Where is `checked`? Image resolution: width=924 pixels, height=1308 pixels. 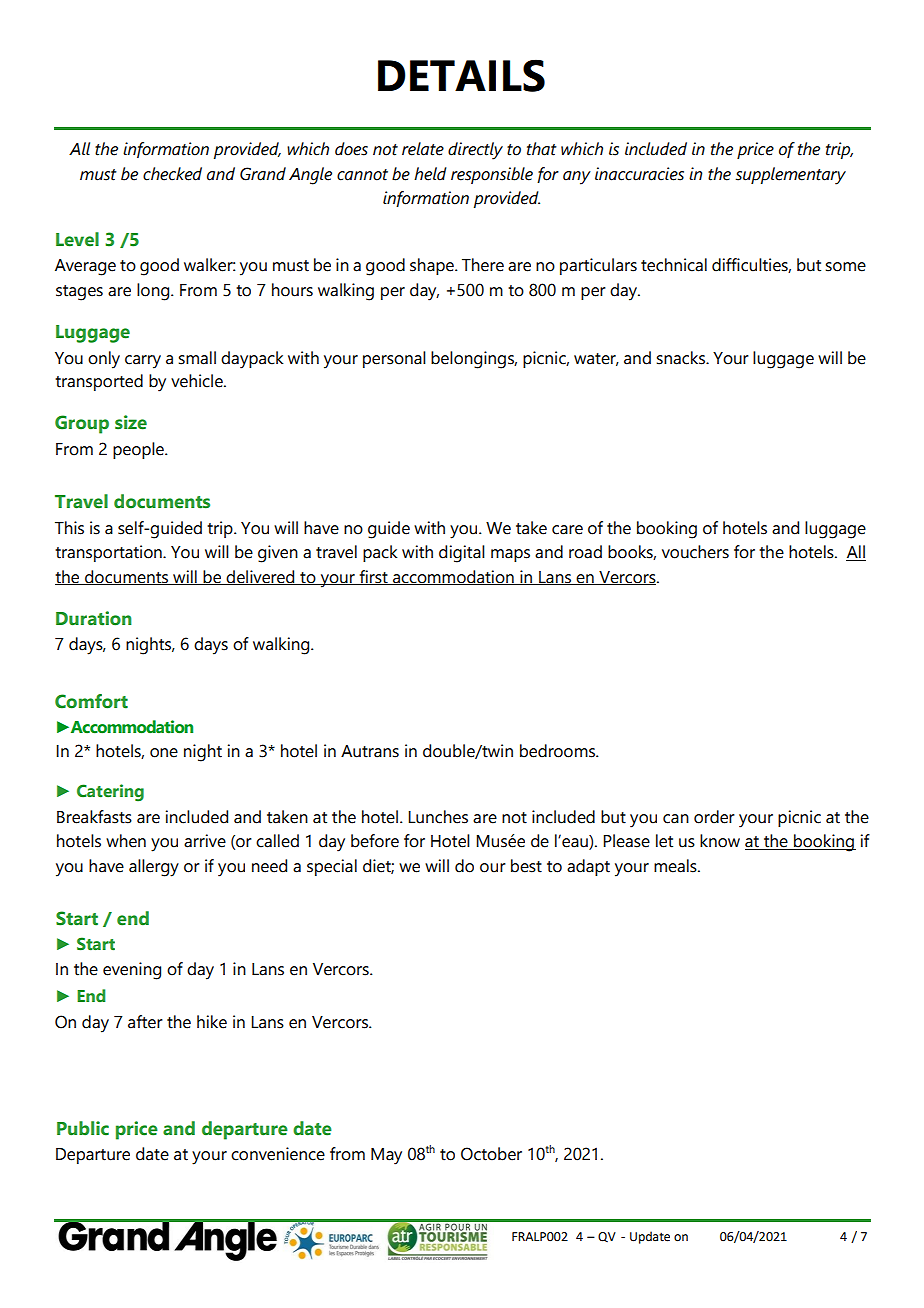
checked is located at coordinates (172, 174).
